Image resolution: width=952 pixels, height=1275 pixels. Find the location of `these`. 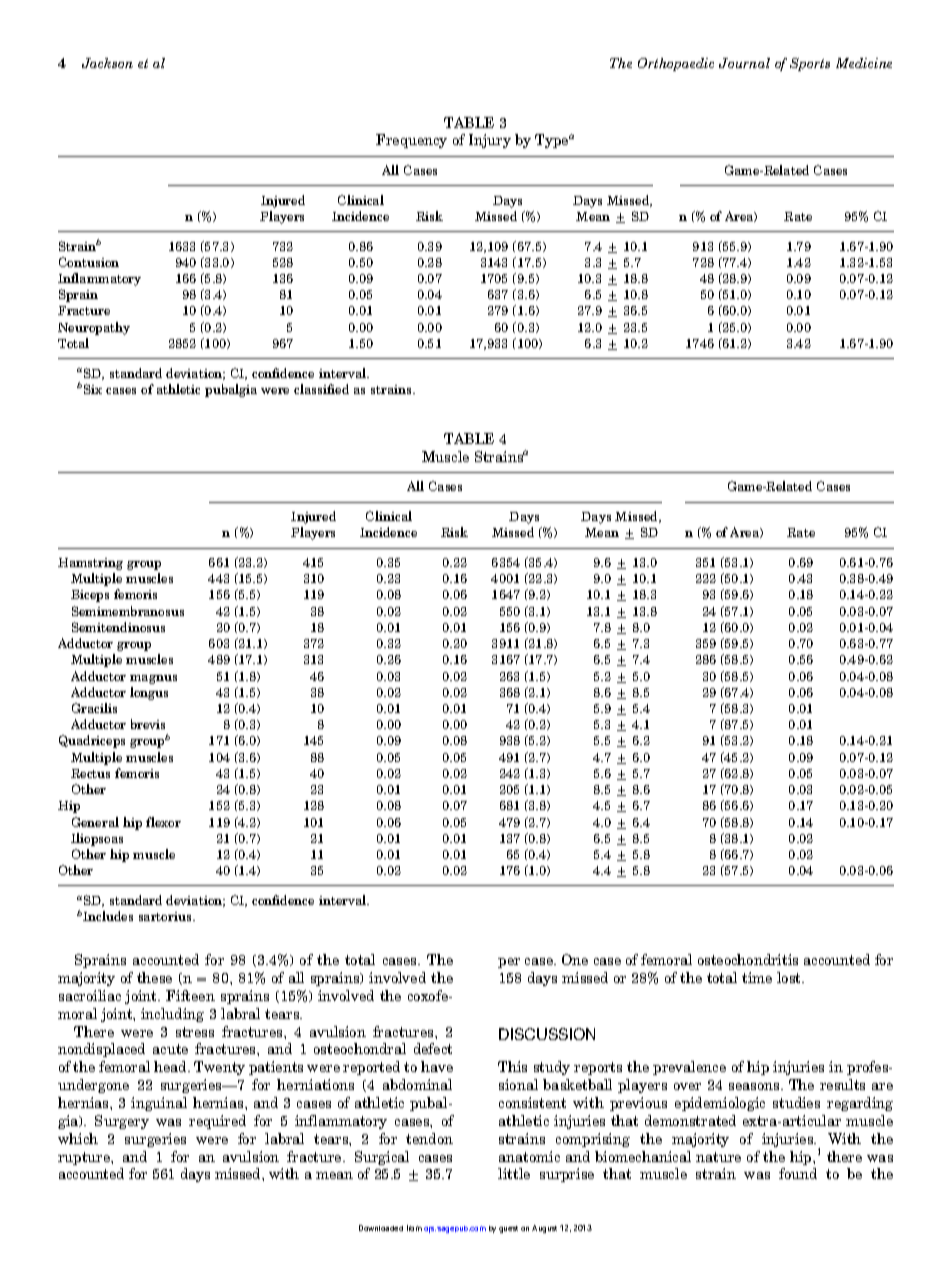

these is located at coordinates (154, 977).
